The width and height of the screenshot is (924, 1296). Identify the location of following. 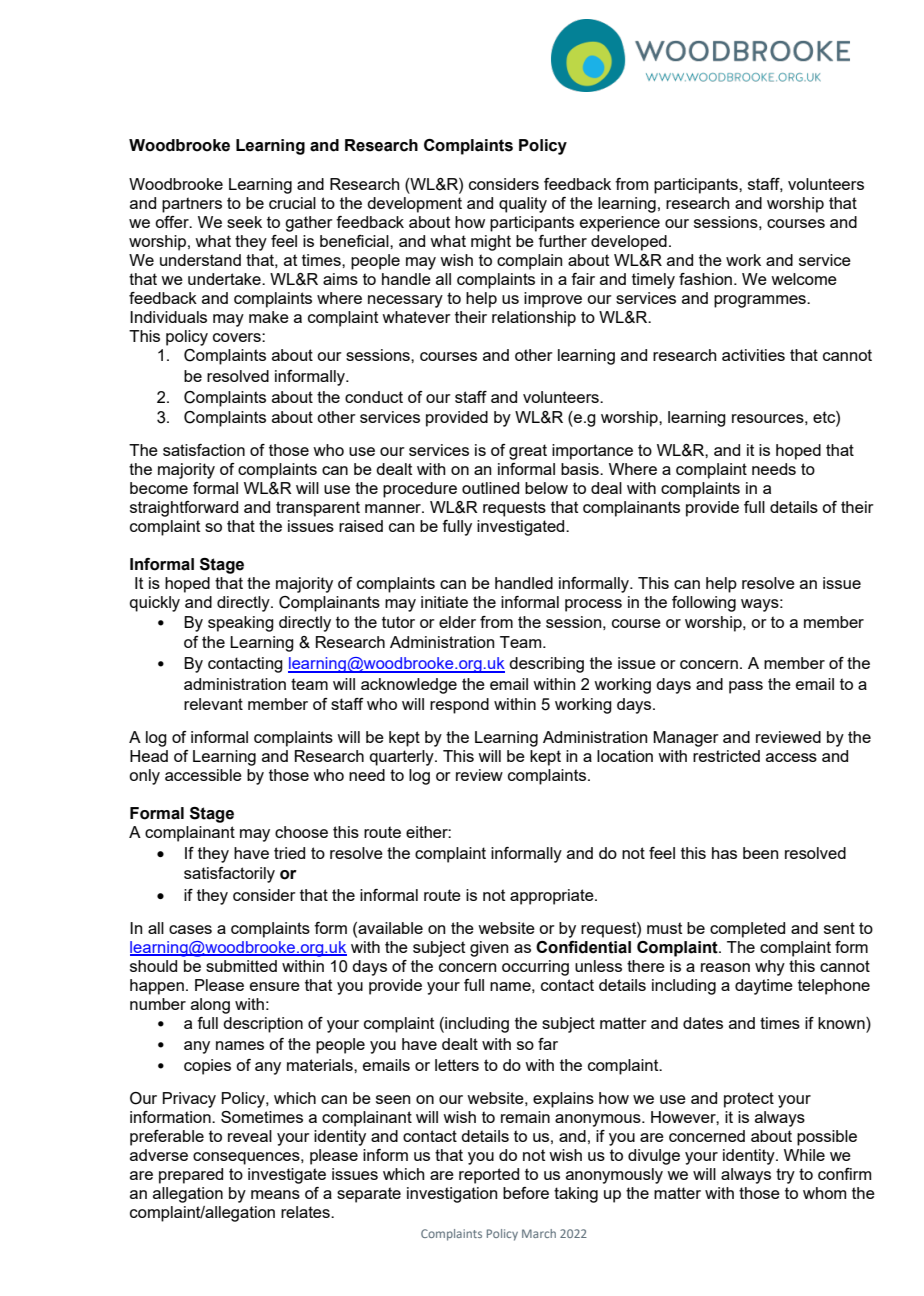
(704, 604).
